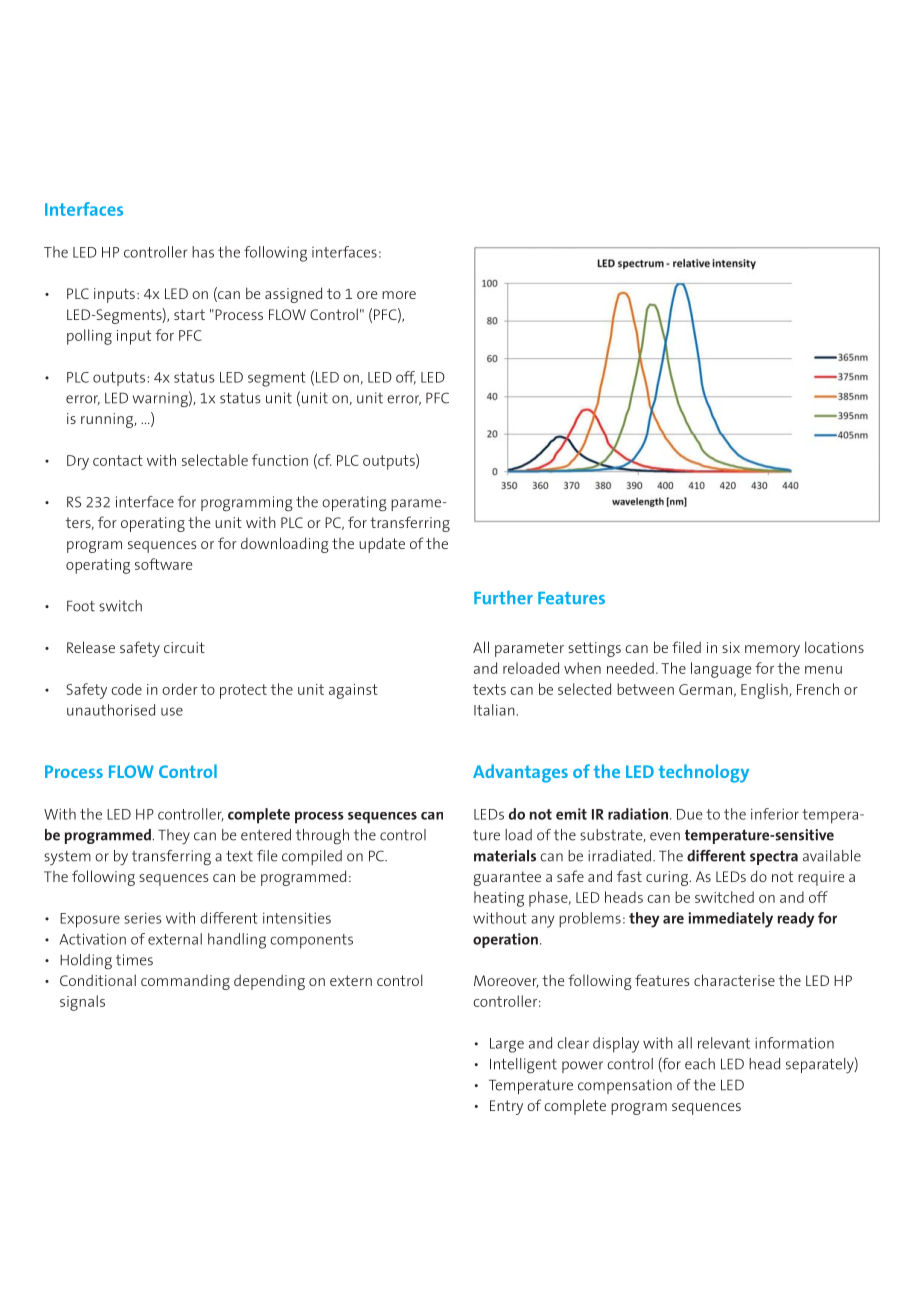 The image size is (924, 1308). What do you see at coordinates (293, 295) in the screenshot?
I see `assigned` at bounding box center [293, 295].
